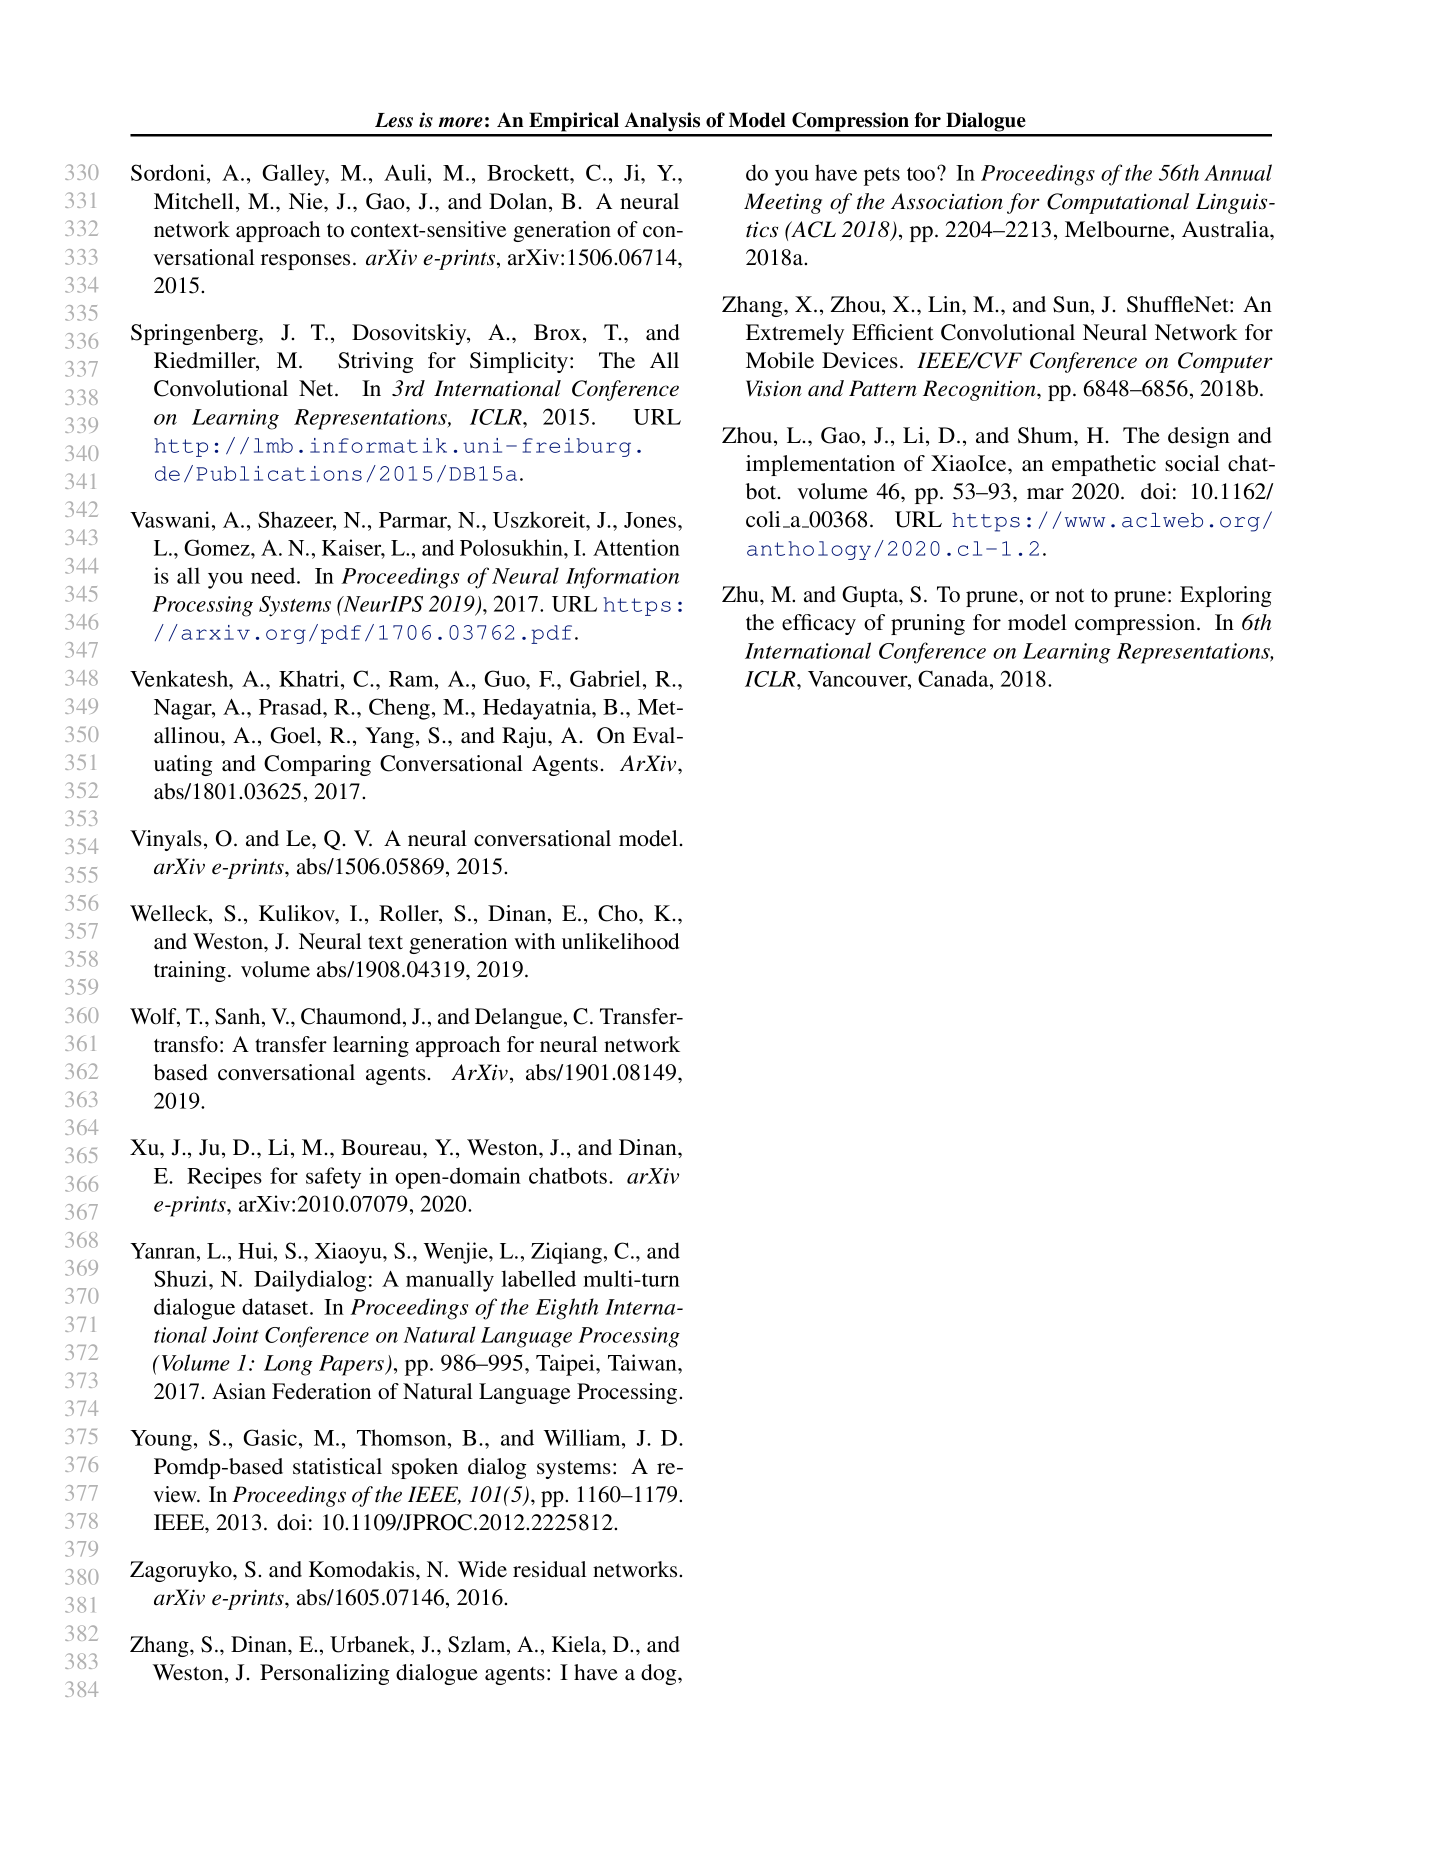  What do you see at coordinates (1118, 230) in the screenshot?
I see `Melbourne` at bounding box center [1118, 230].
